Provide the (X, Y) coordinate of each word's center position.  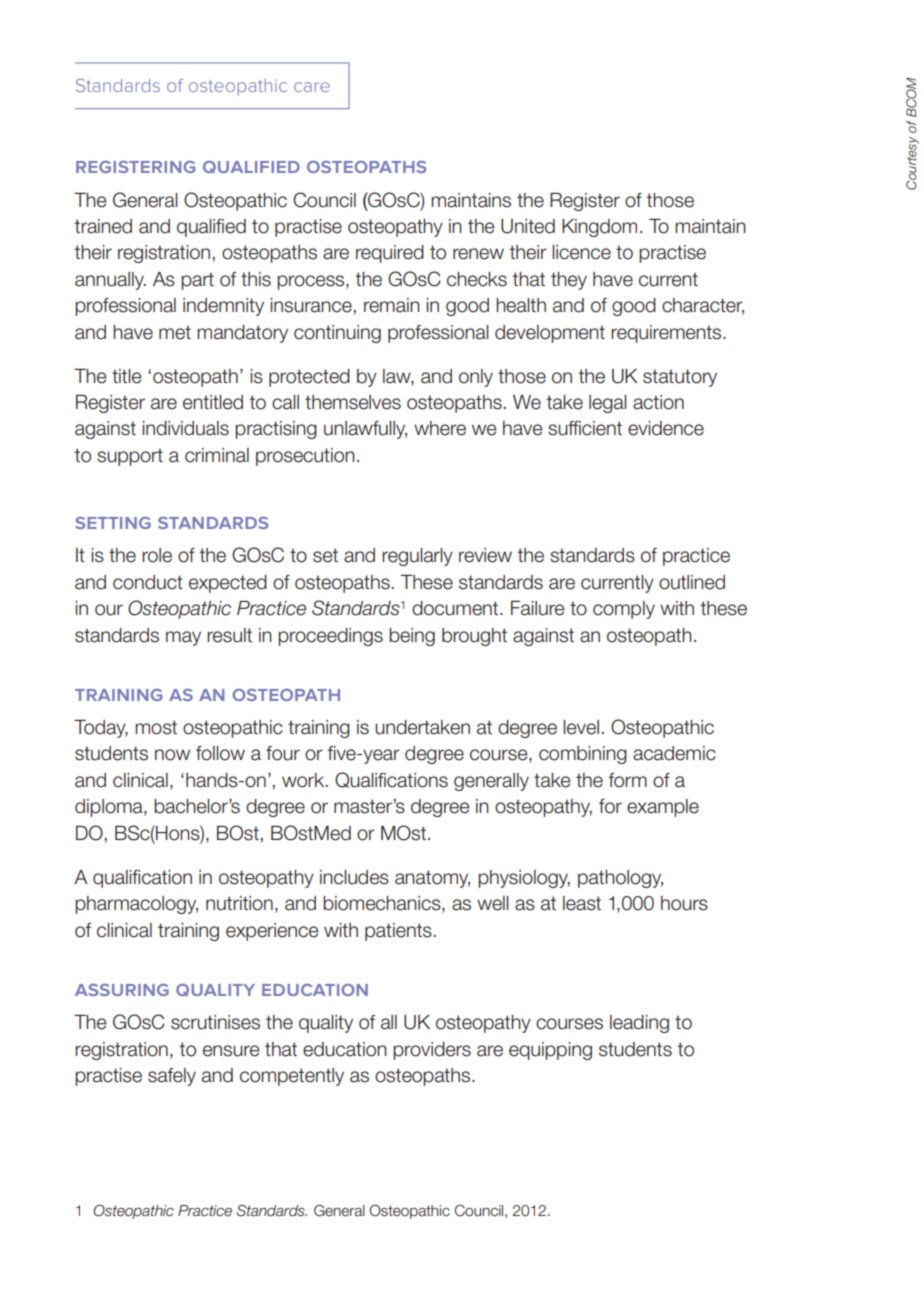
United (528, 226)
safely (172, 1077)
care (312, 87)
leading (639, 1024)
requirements (667, 334)
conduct (148, 582)
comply (624, 610)
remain (392, 305)
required (390, 254)
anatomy (432, 879)
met (175, 332)
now (172, 755)
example (663, 808)
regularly (417, 557)
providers (432, 1051)
